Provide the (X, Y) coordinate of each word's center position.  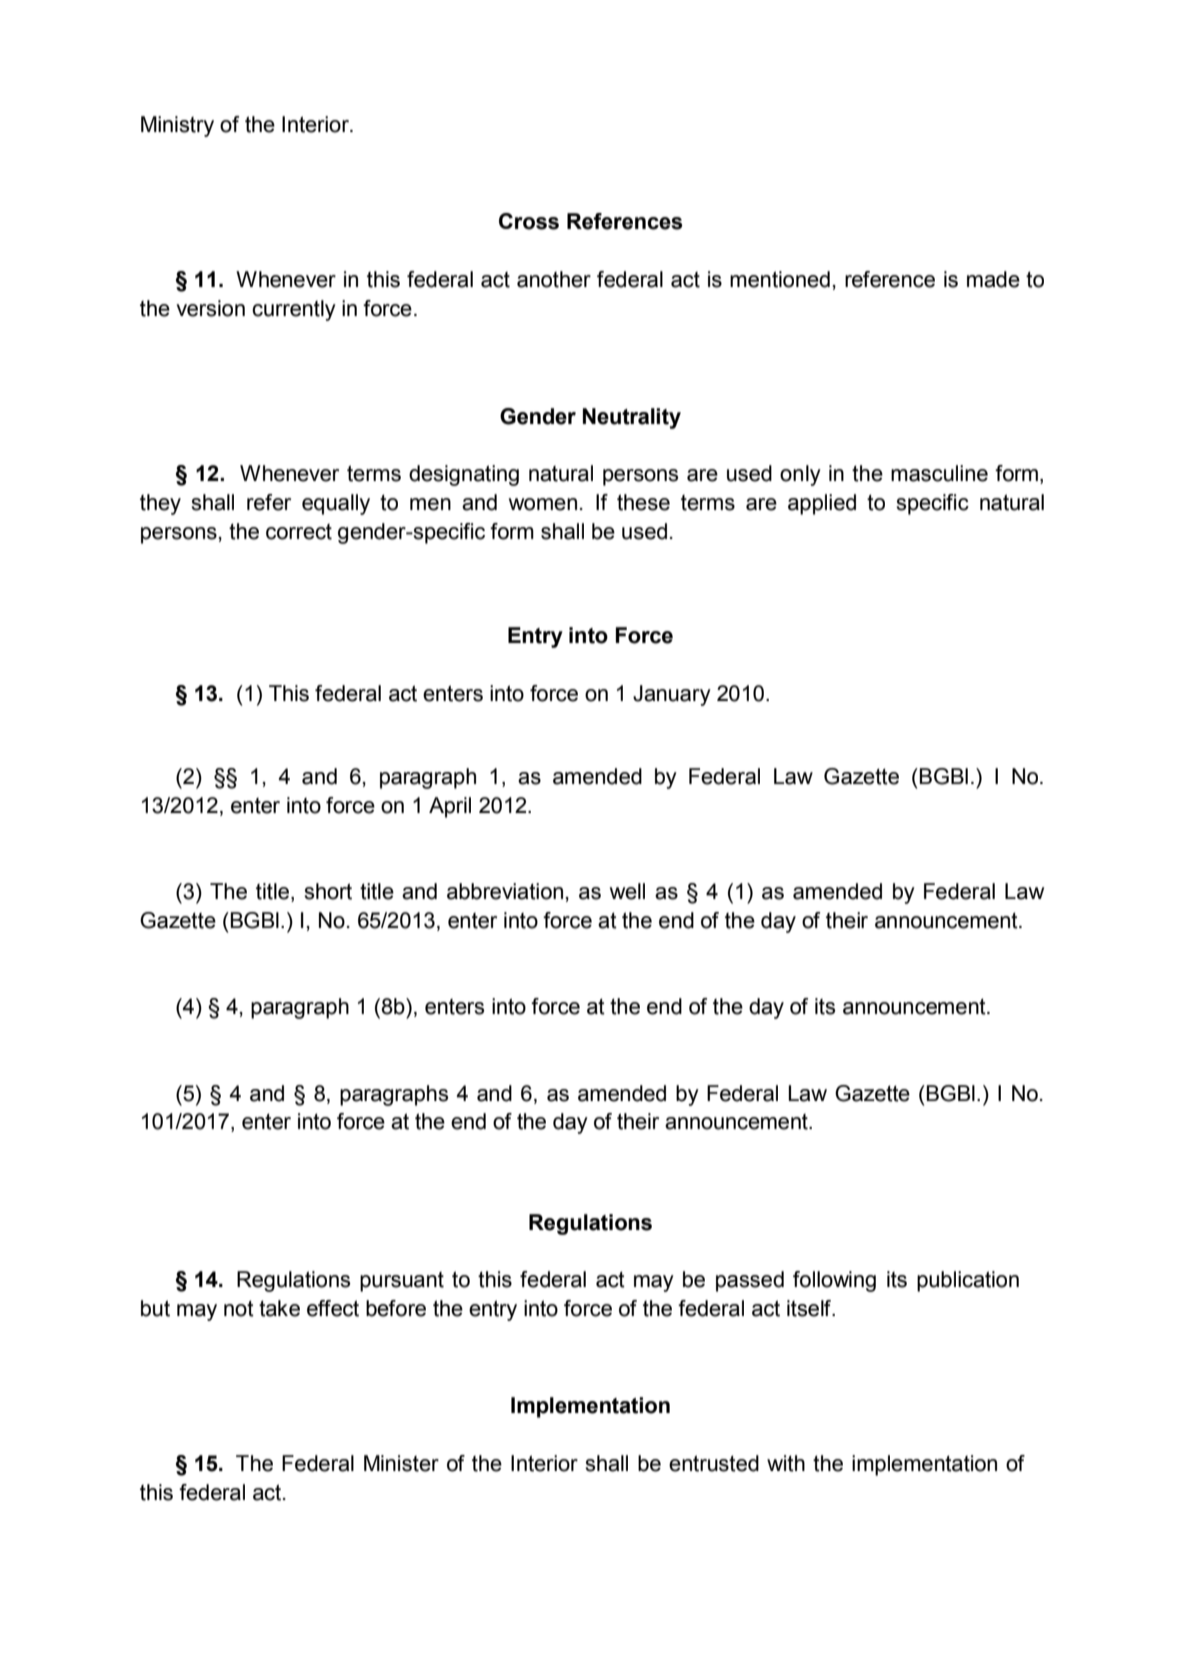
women (543, 504)
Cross (529, 221)
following (834, 1281)
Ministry (177, 126)
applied (822, 504)
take (279, 1308)
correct (299, 532)
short (328, 891)
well (627, 891)
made (993, 279)
